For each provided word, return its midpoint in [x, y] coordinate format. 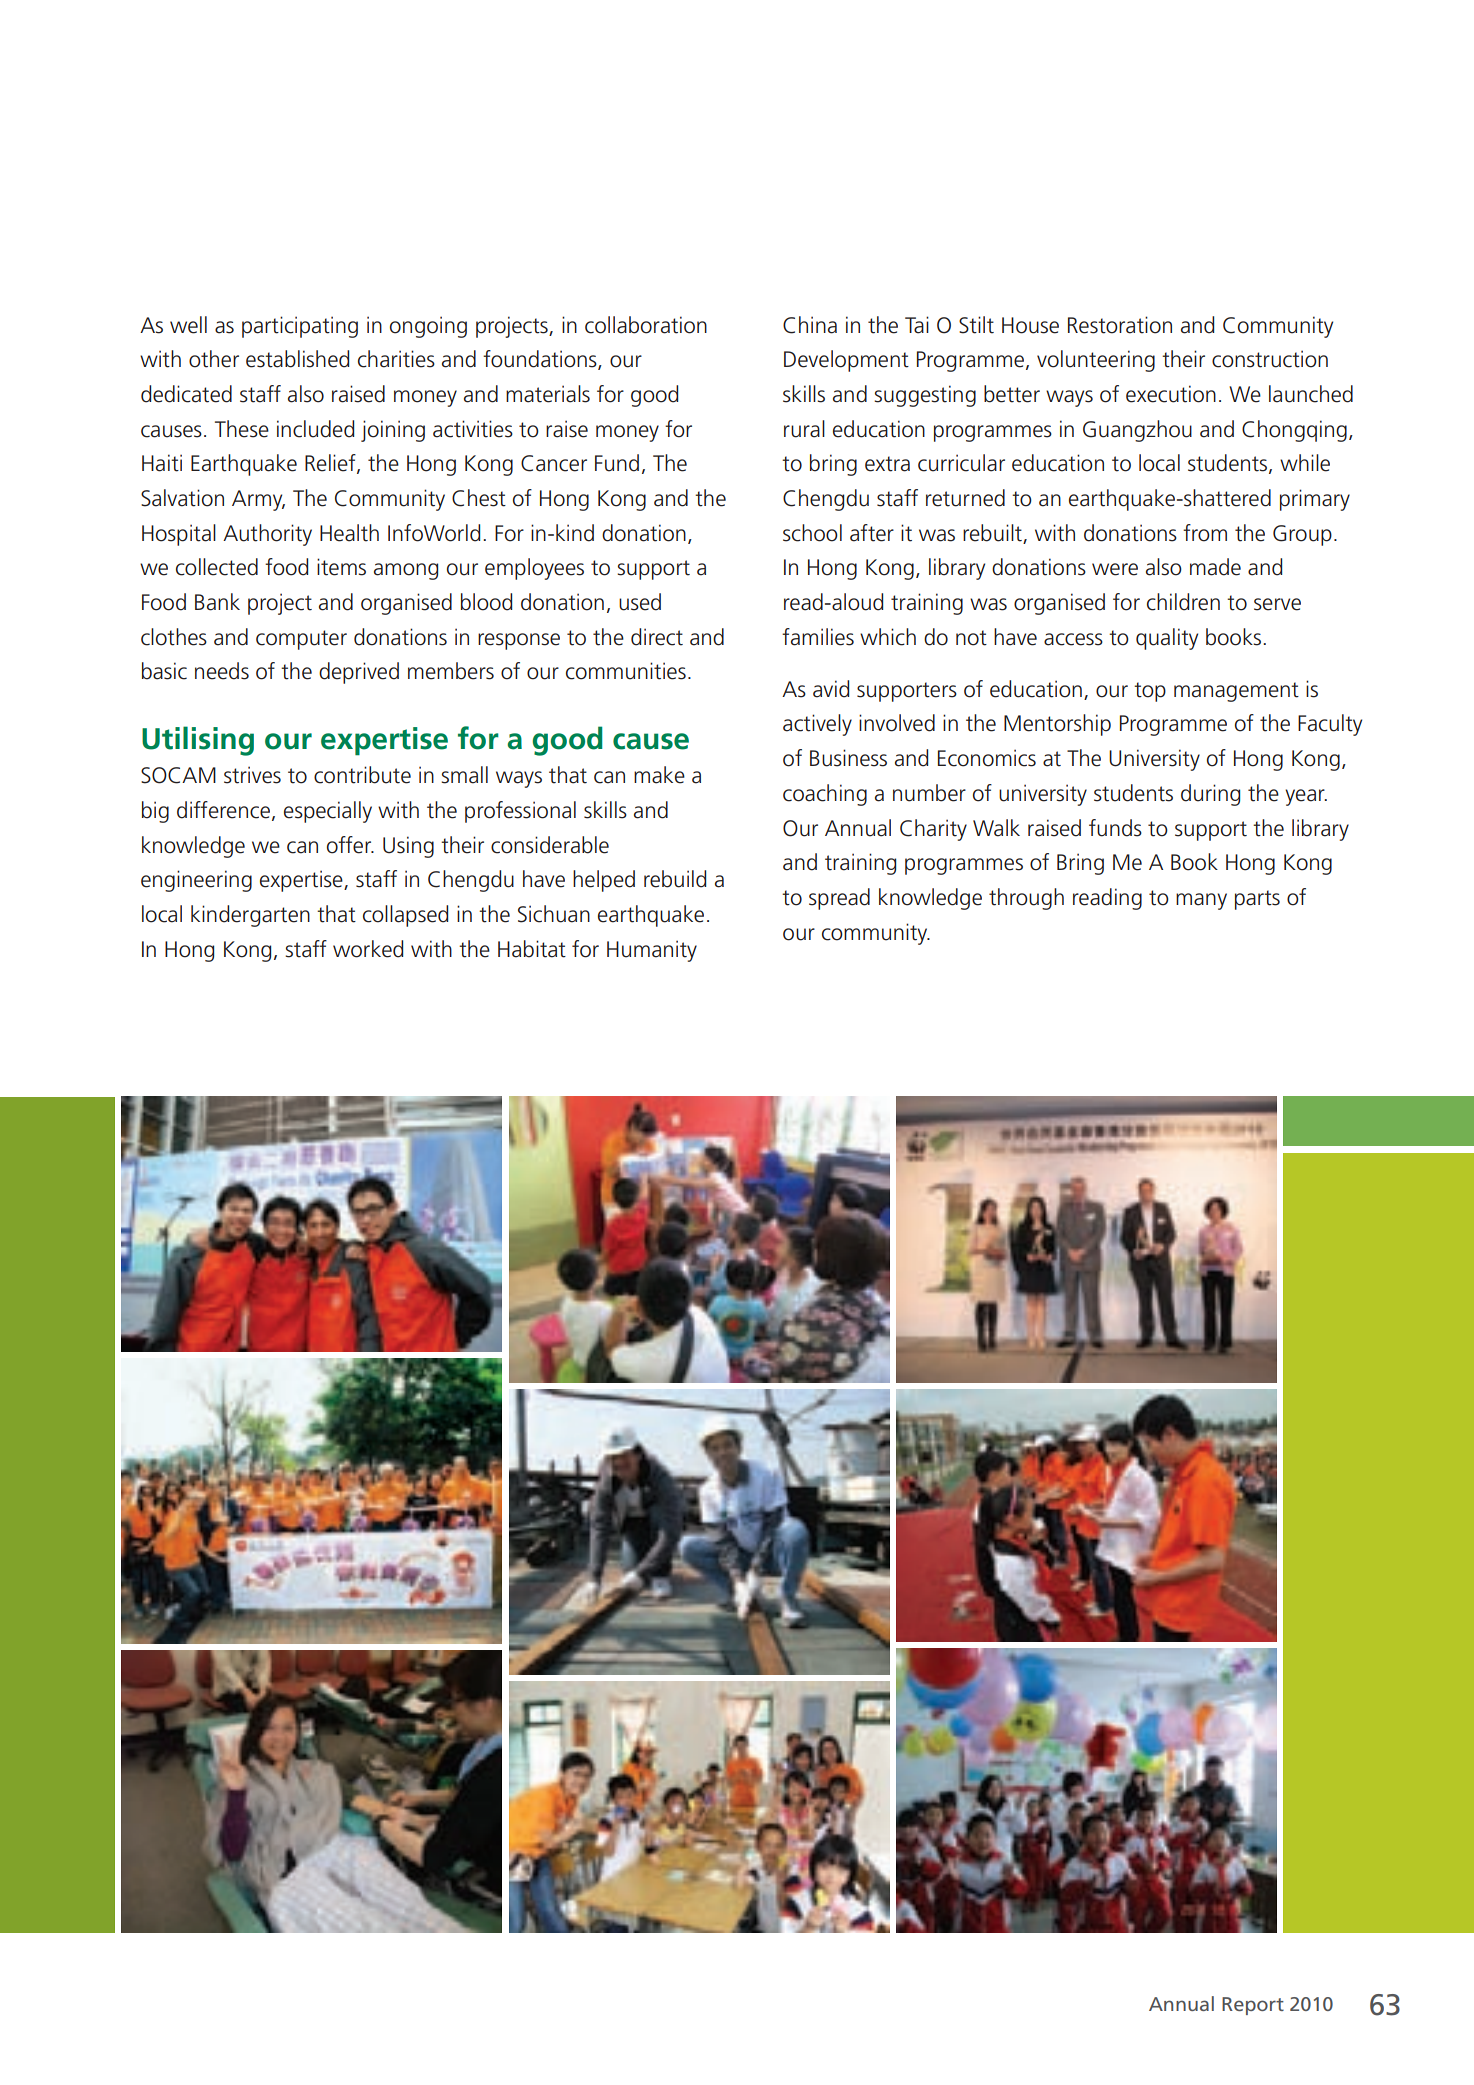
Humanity [652, 951]
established [297, 359]
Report [1253, 2006]
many [1201, 901]
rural [804, 429]
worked [368, 949]
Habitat [532, 949]
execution [1171, 394]
